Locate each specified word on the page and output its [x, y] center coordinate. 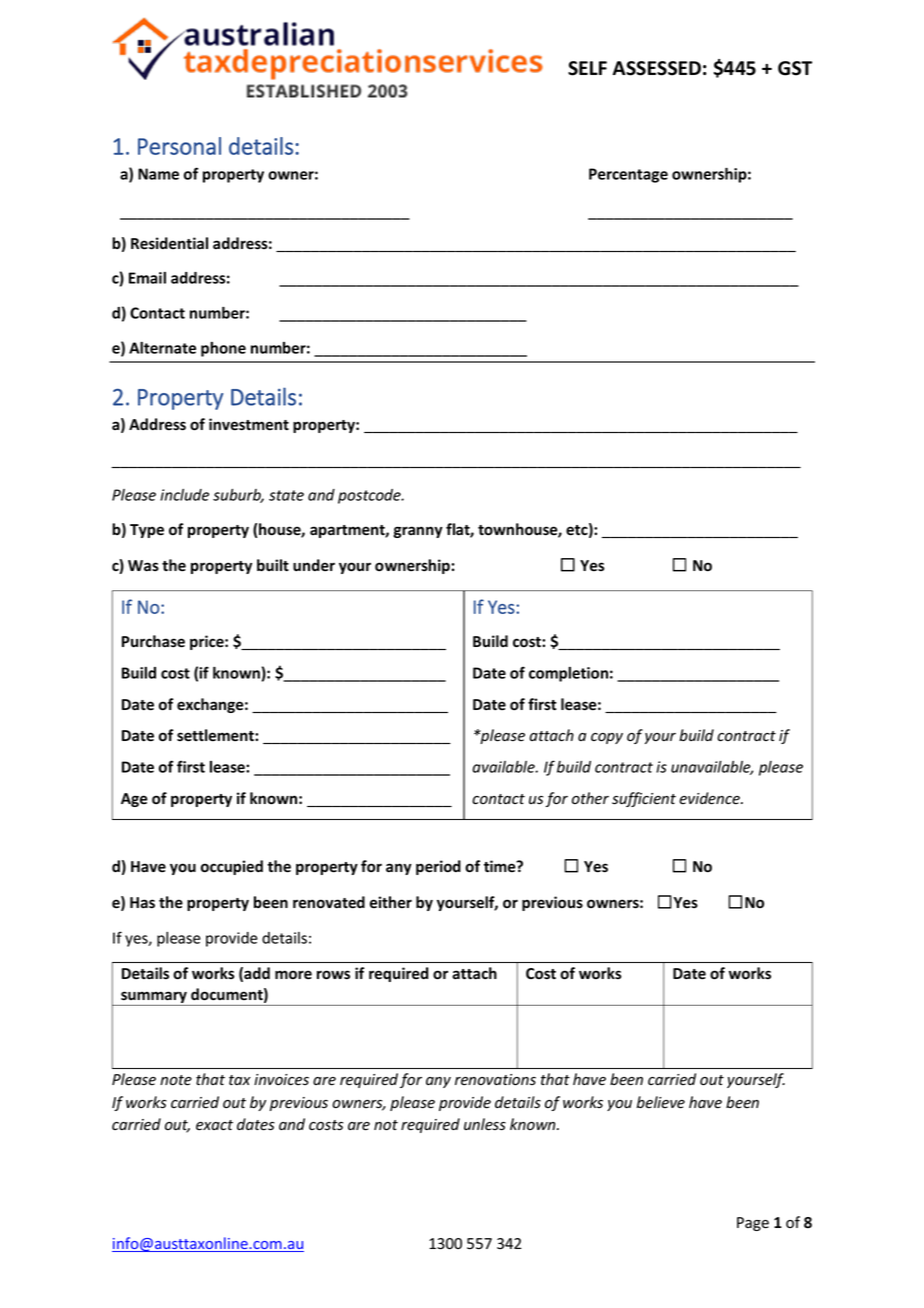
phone [223, 349]
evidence [710, 798]
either [391, 902]
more [293, 975]
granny [418, 532]
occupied [232, 867]
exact [214, 1125]
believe [661, 1102]
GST [795, 68]
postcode [370, 496]
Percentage [628, 175]
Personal [179, 146]
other [590, 798]
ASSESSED [656, 68]
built [273, 565]
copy [607, 738]
